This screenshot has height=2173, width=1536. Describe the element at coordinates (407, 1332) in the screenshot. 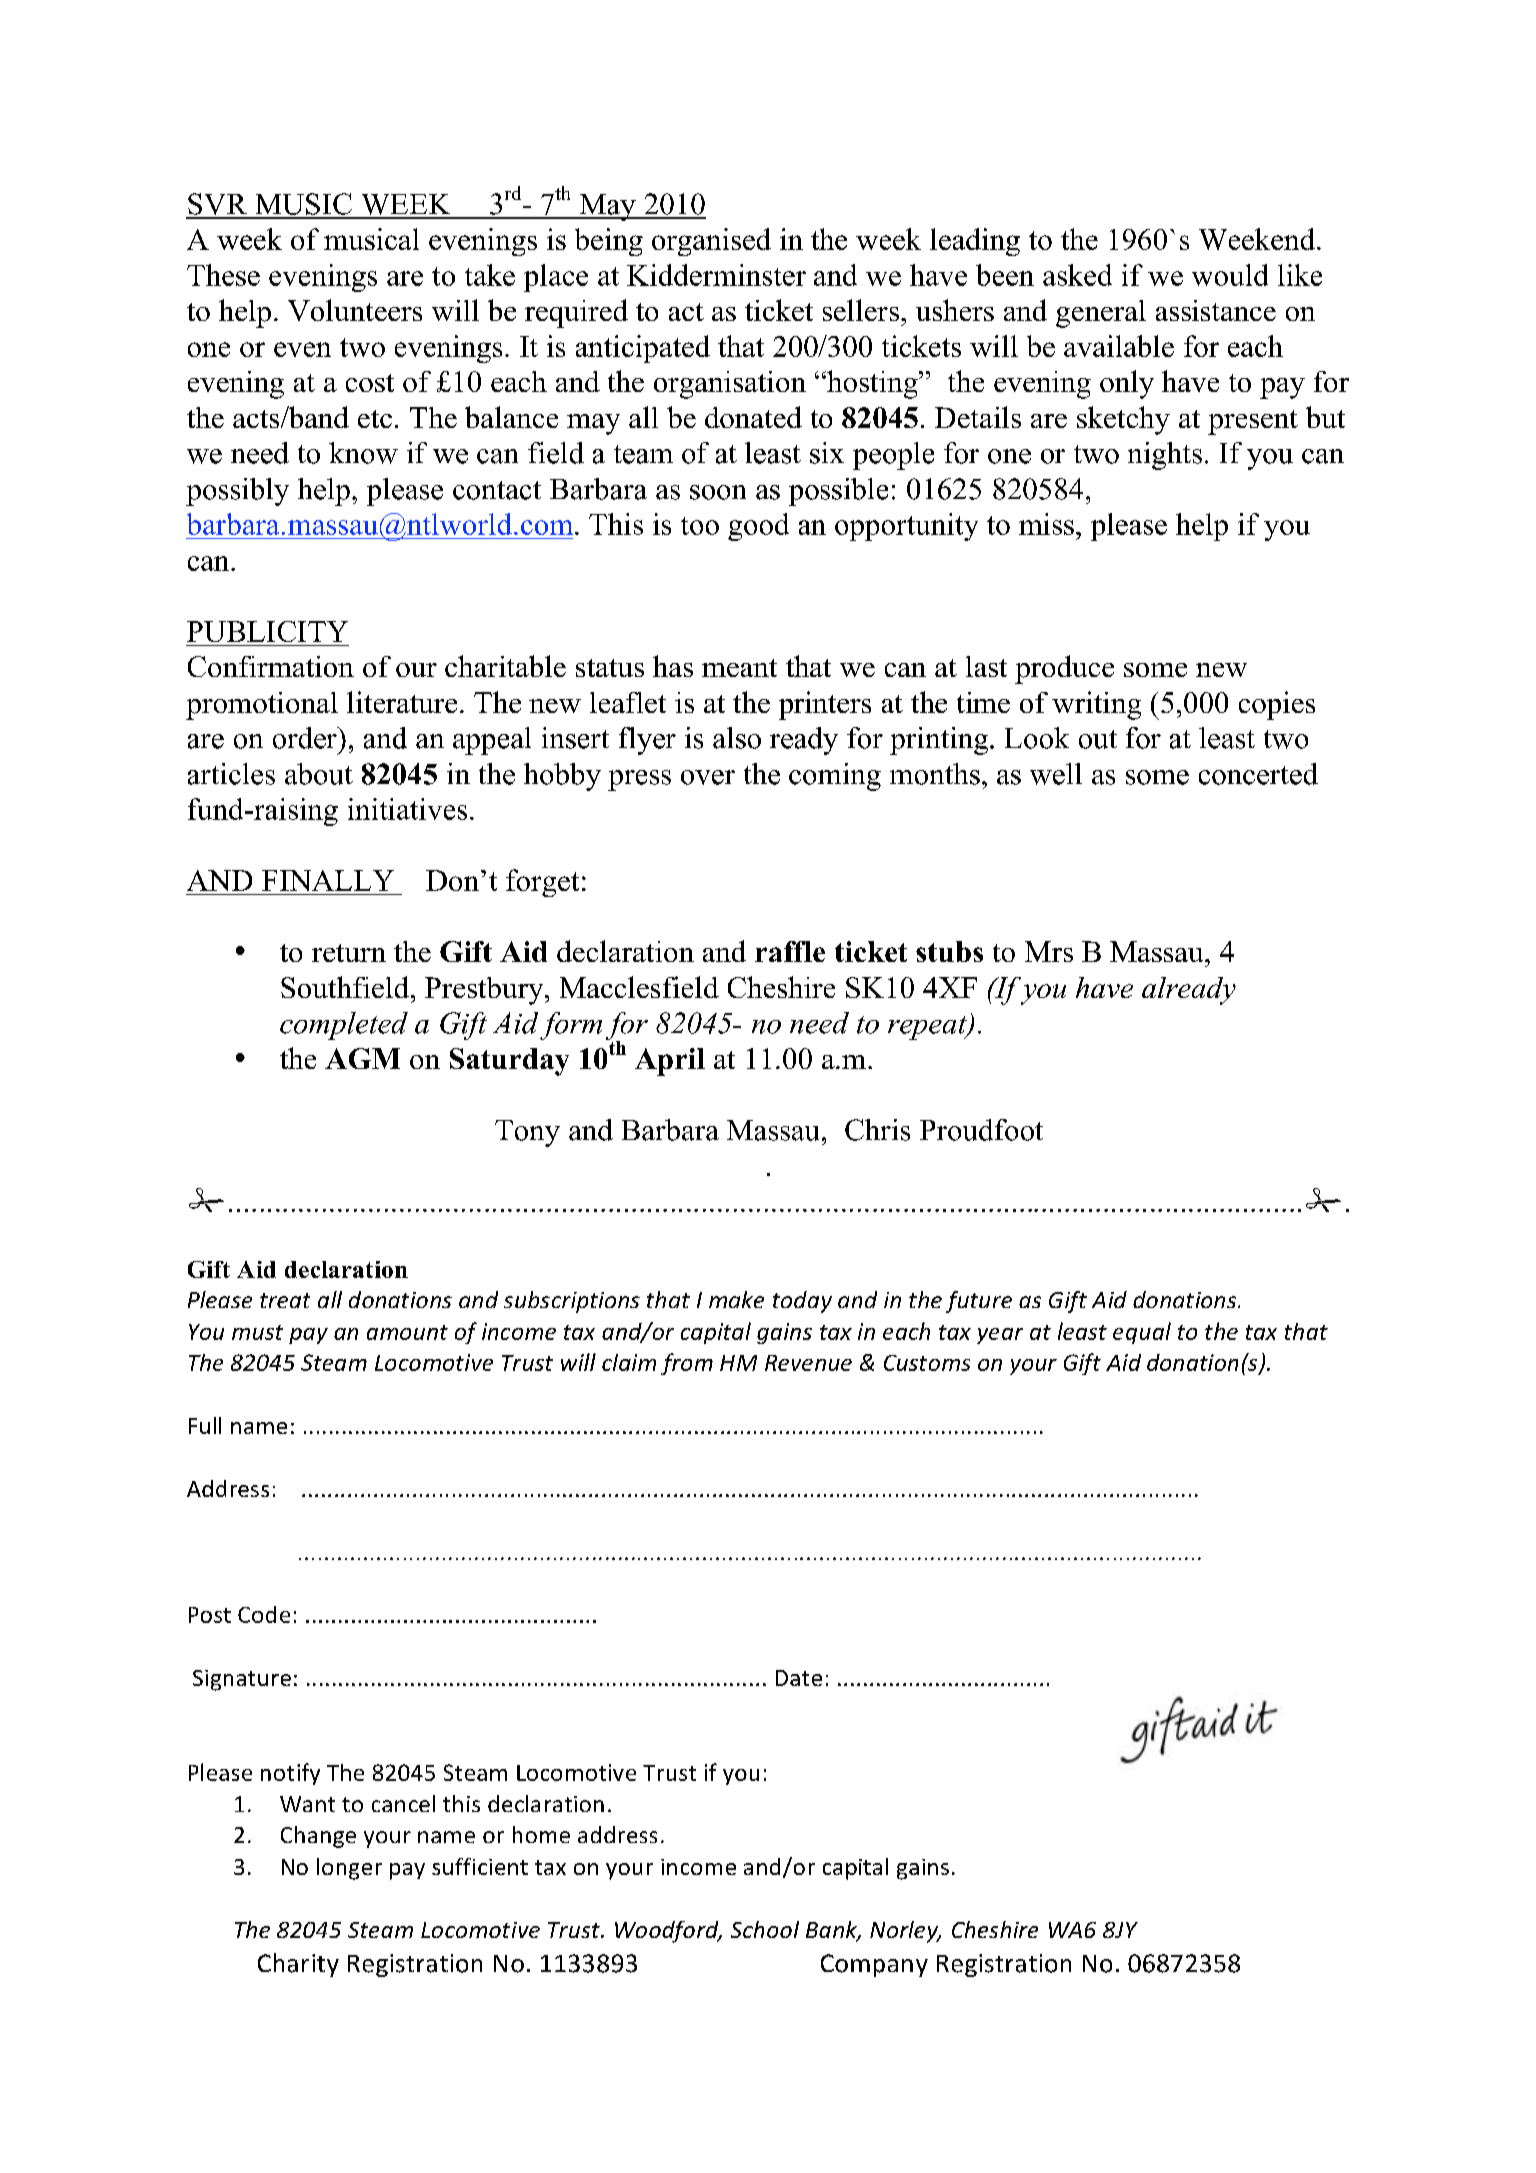

I see `amount` at that location.
